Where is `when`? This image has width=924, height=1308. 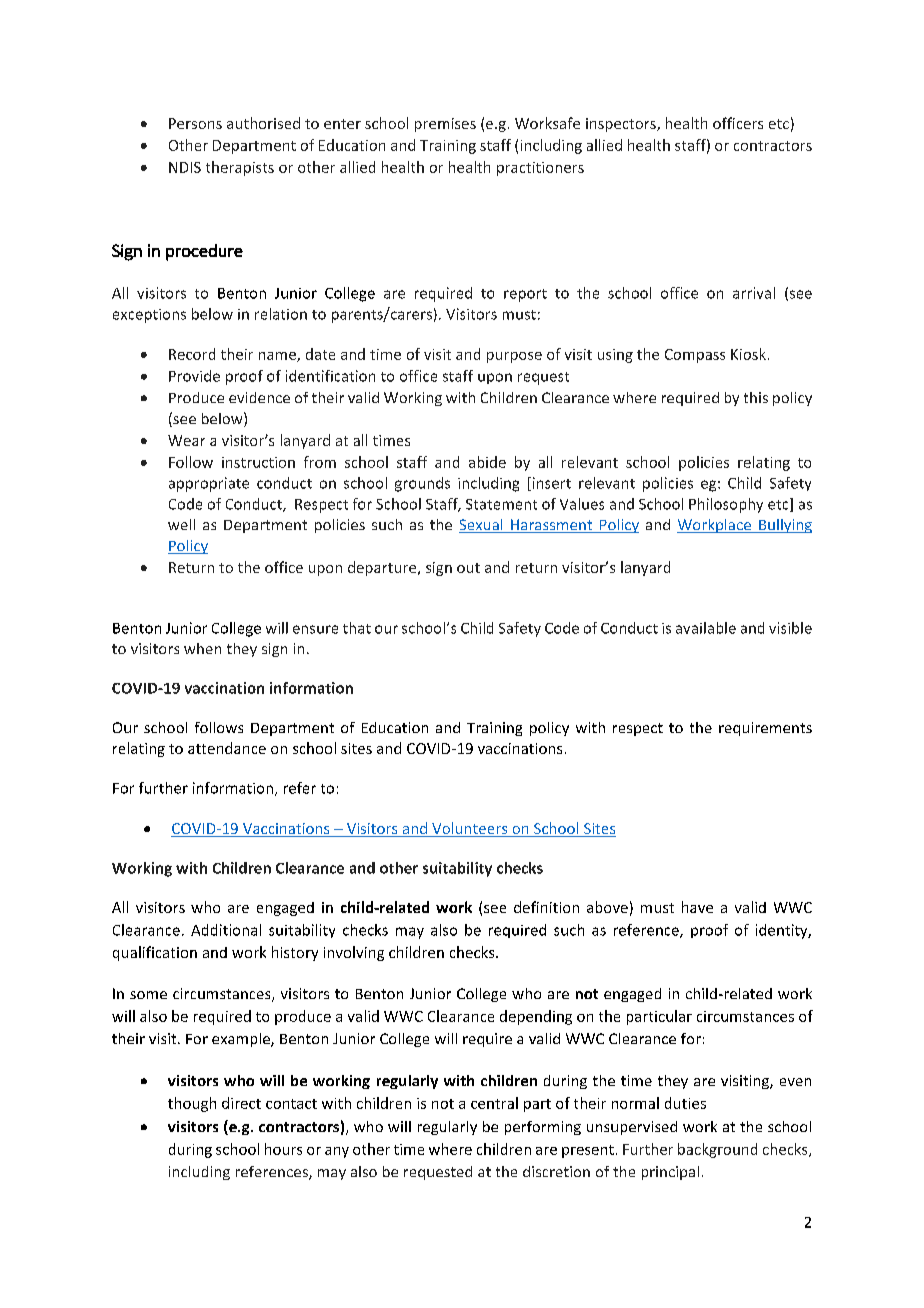
when is located at coordinates (202, 648).
